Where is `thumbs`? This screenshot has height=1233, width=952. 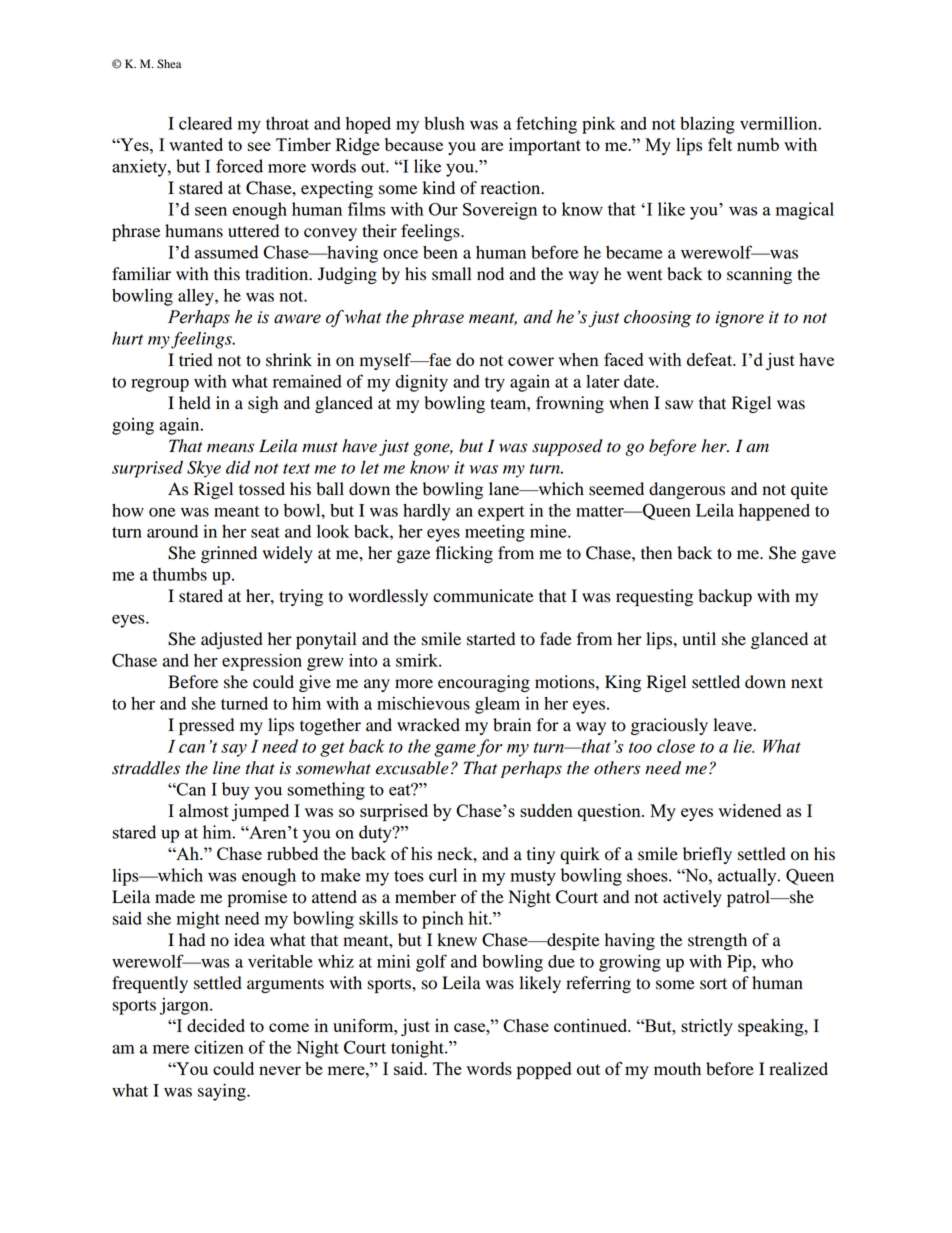
thumbs is located at coordinates (180, 574).
